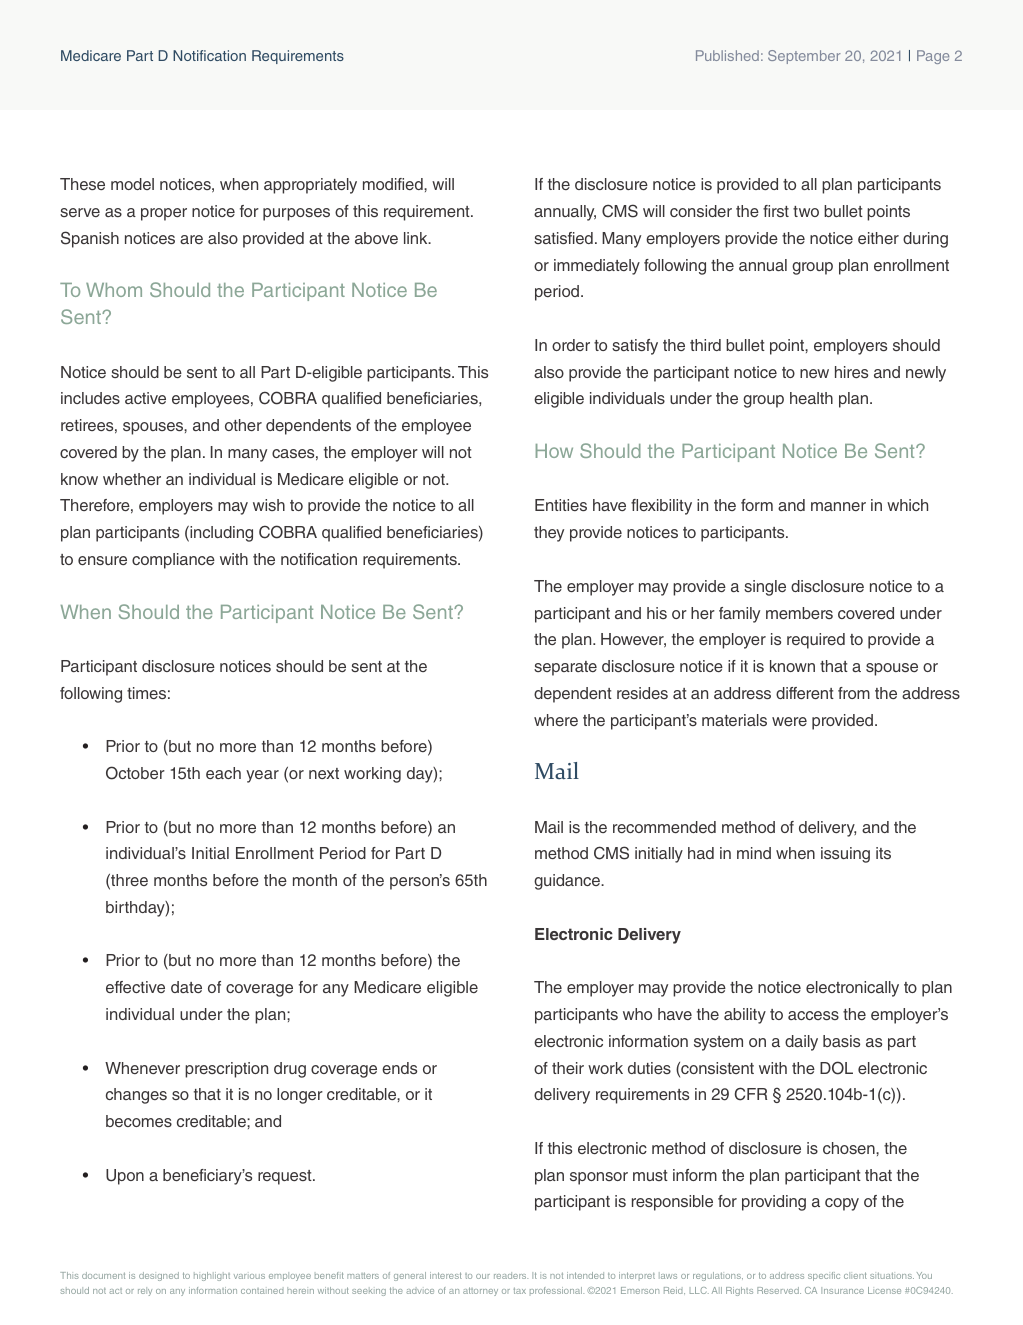 The image size is (1023, 1325). Describe the element at coordinates (394, 184) in the screenshot. I see `modified` at that location.
